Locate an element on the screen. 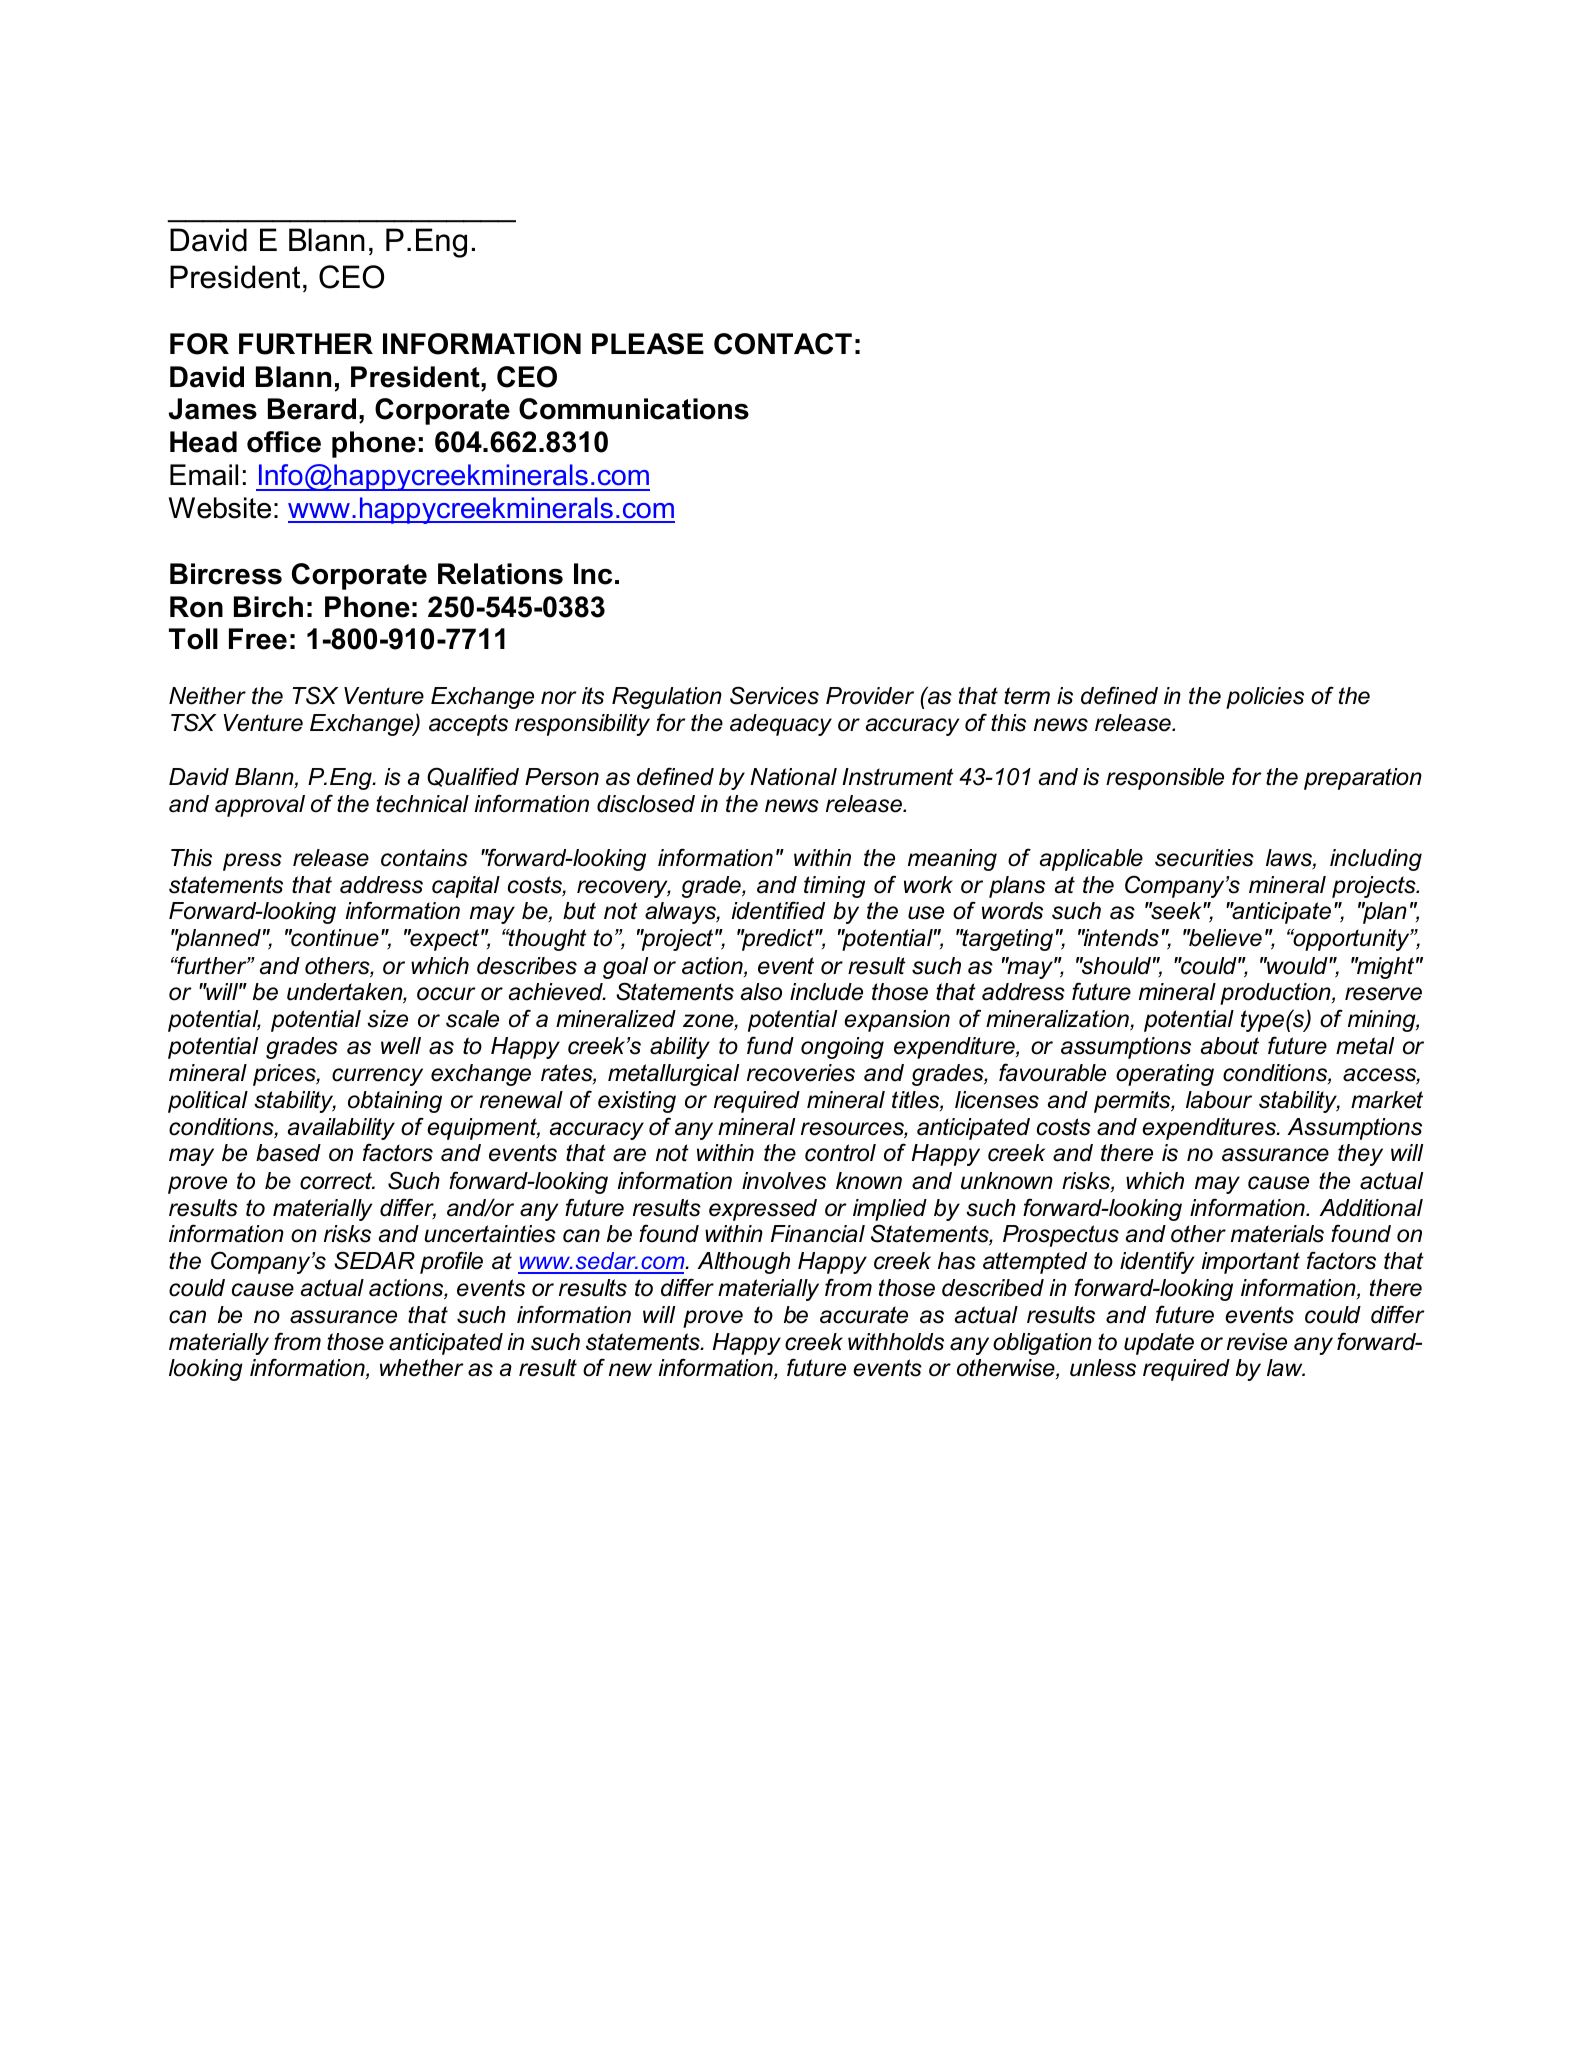  revise is located at coordinates (1257, 1342).
